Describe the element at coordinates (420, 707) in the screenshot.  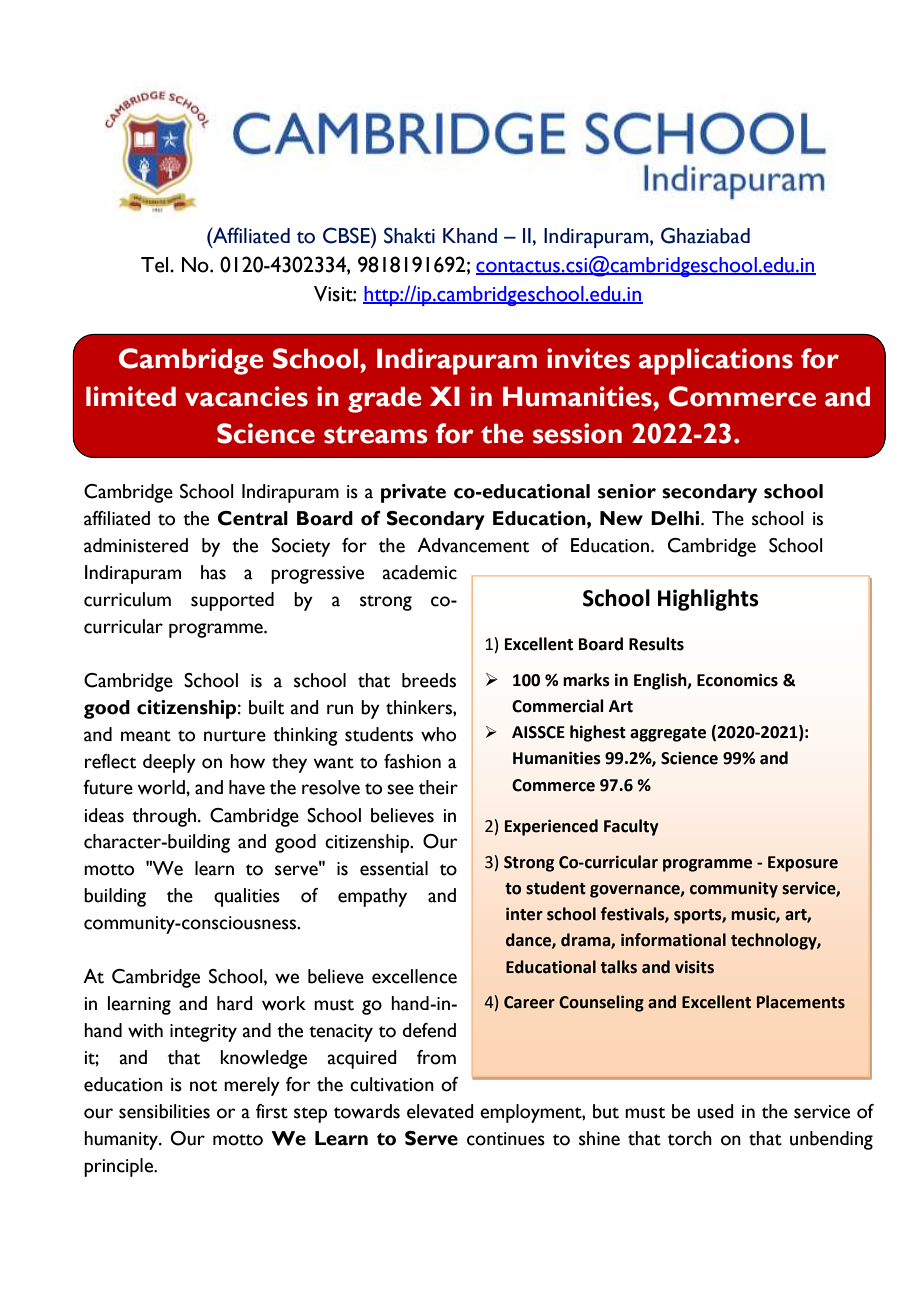
I see `thinkers` at that location.
